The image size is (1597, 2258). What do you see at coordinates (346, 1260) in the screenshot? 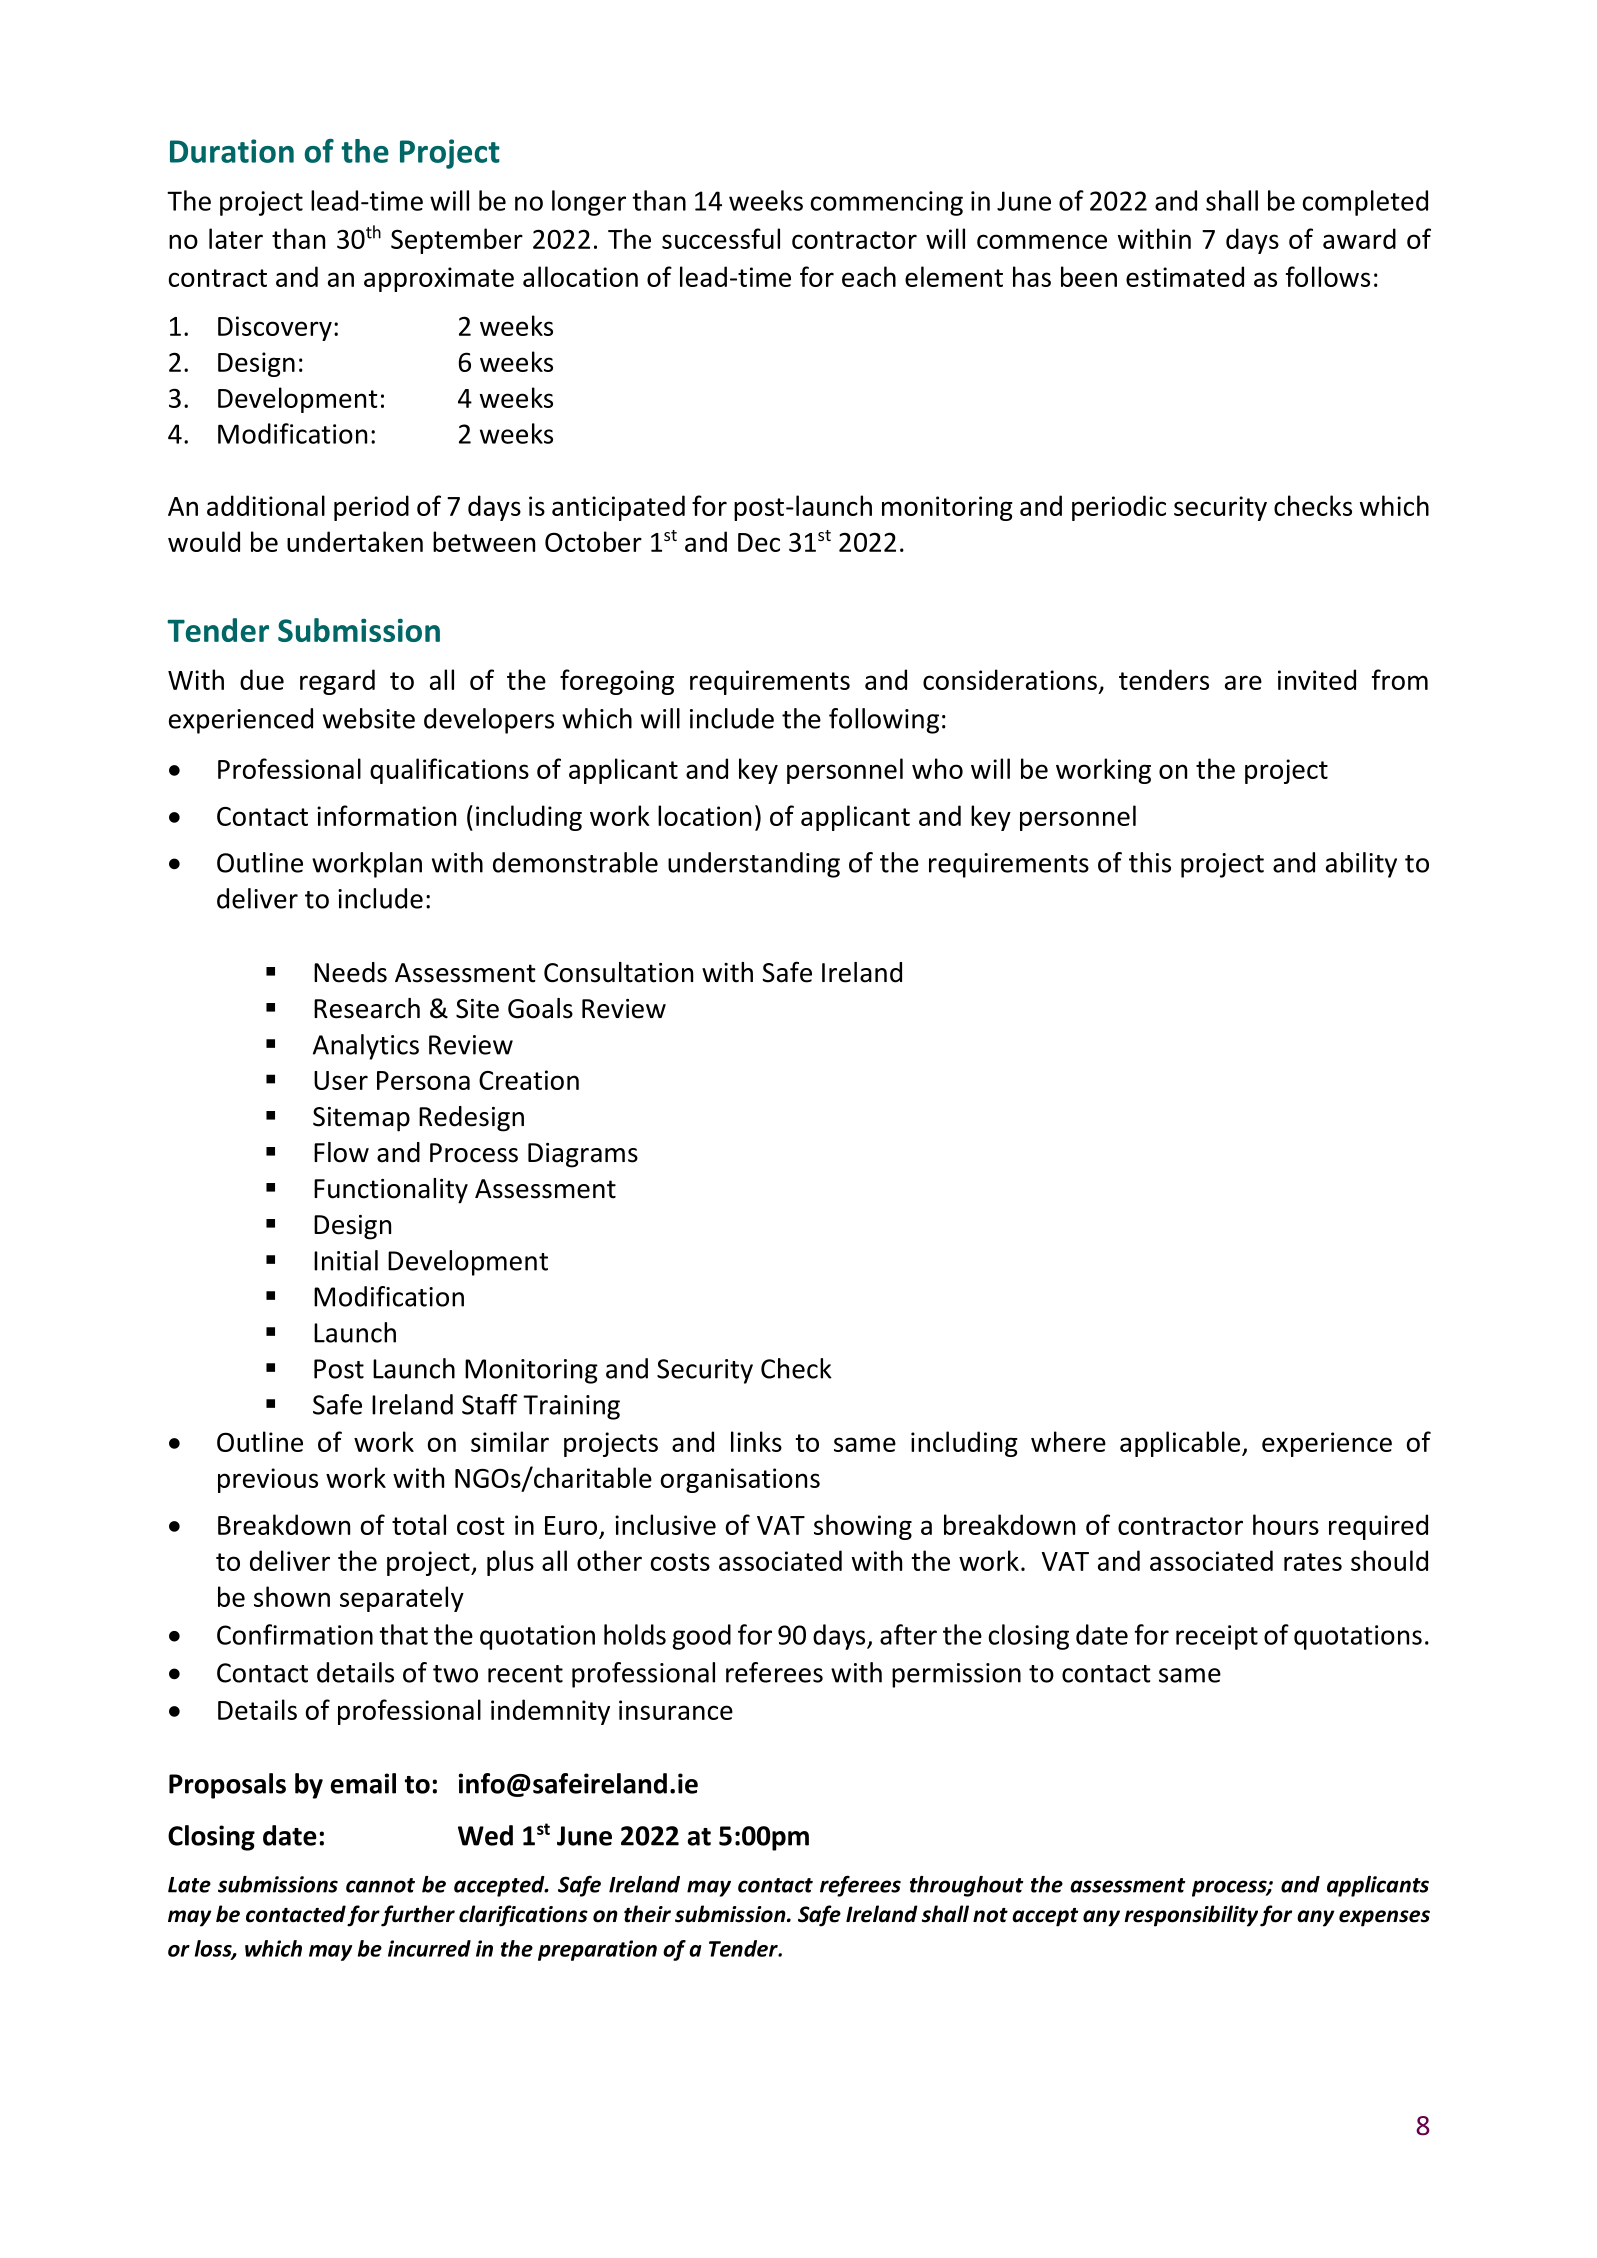
I see `Initial` at bounding box center [346, 1260].
